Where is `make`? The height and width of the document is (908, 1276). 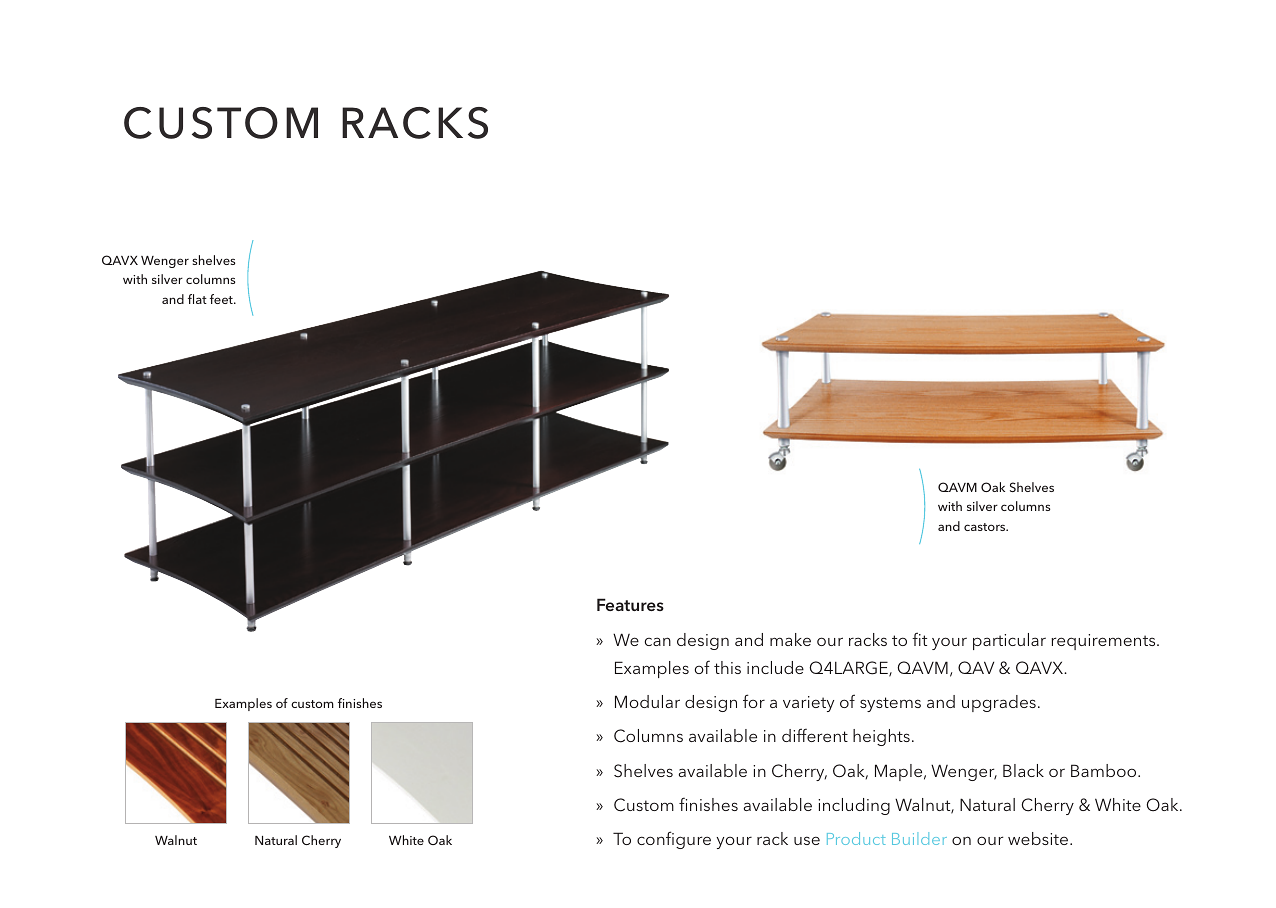
make is located at coordinates (790, 639).
